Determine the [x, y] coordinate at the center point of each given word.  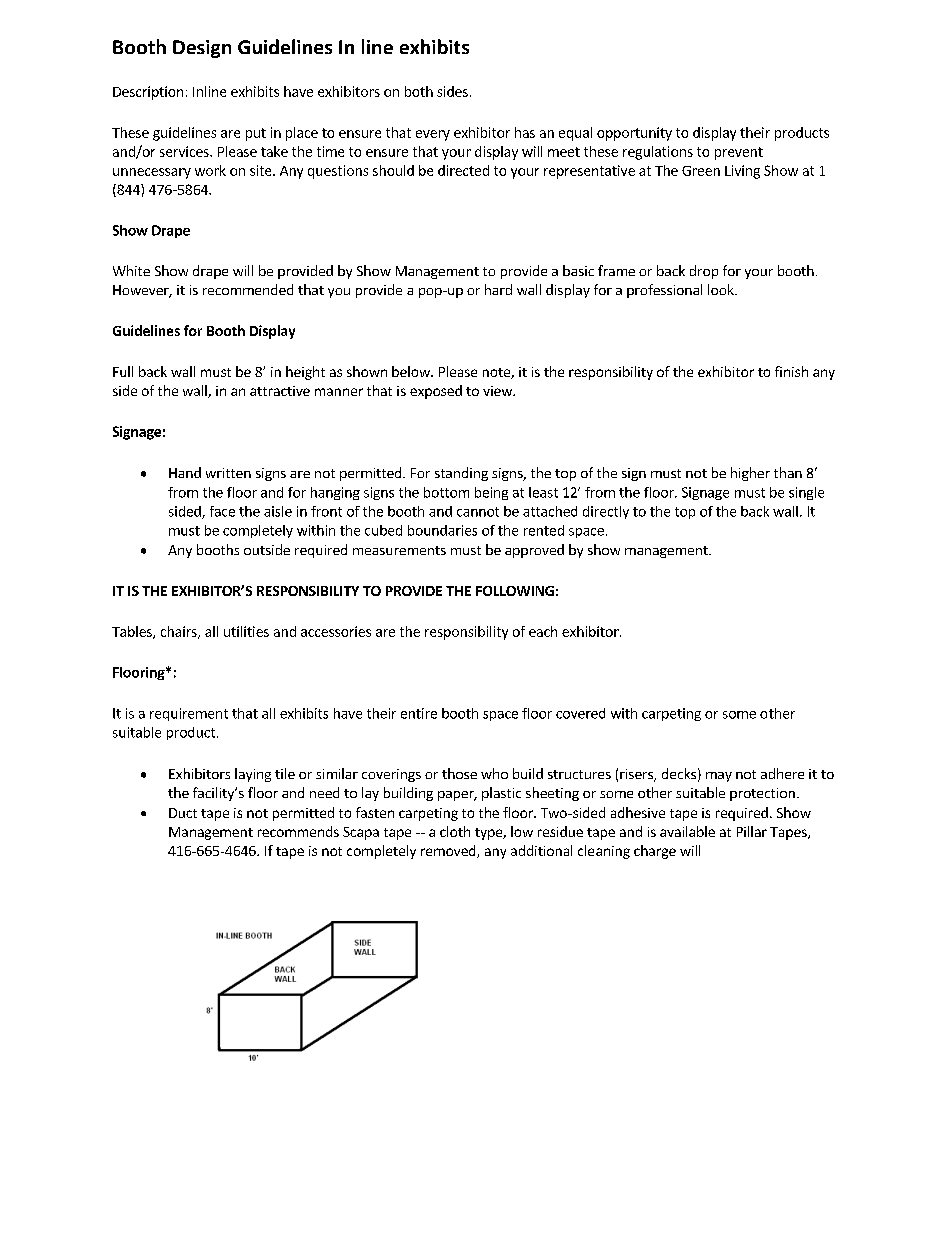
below [412, 371]
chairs [180, 632]
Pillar [752, 831]
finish [791, 371]
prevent [739, 153]
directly [606, 512]
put [256, 134]
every [433, 135]
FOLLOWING [515, 591]
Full [123, 371]
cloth [455, 831]
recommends [298, 831]
